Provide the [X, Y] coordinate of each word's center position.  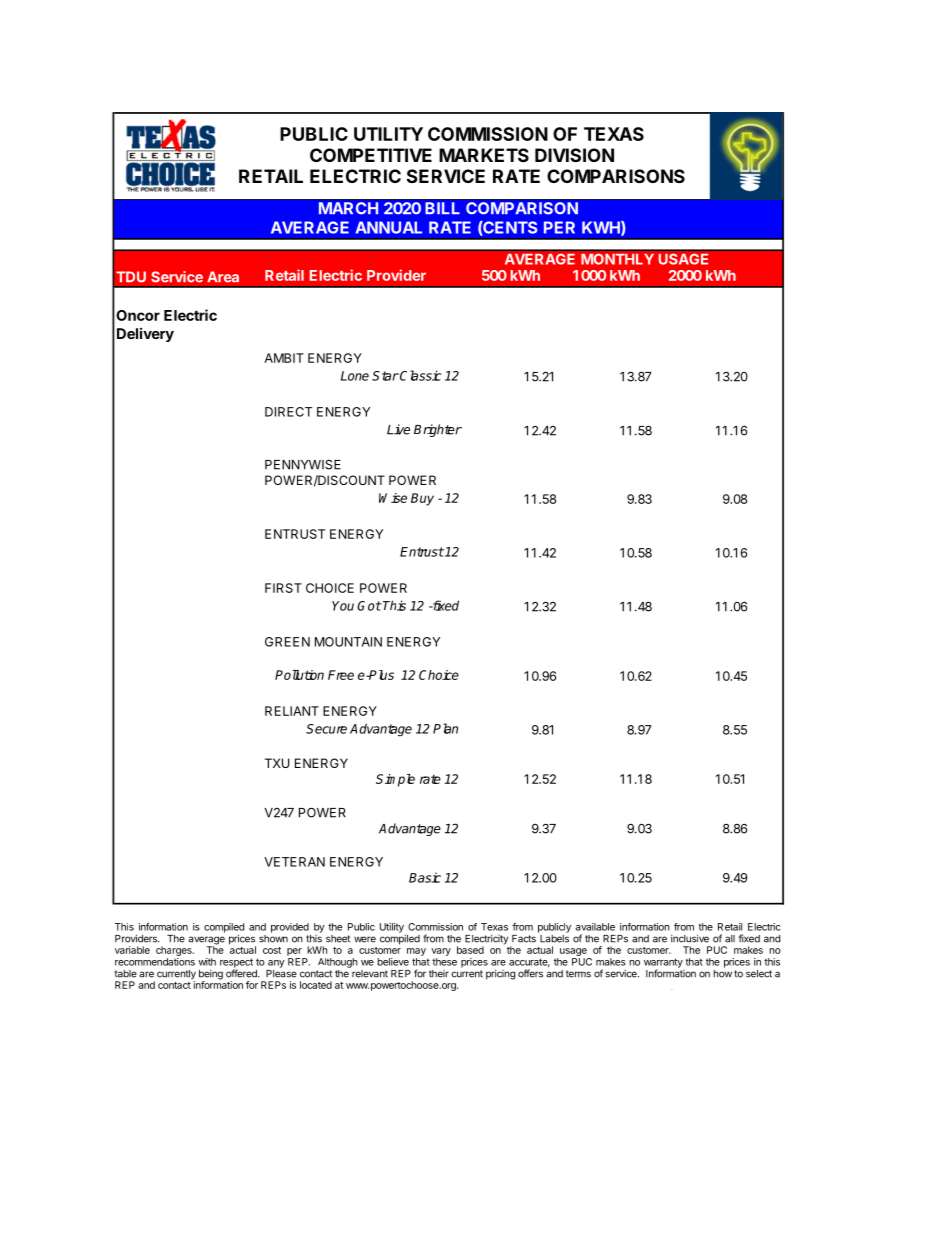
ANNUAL [389, 227]
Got [369, 606]
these [444, 962]
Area [223, 277]
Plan [445, 728]
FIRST [283, 588]
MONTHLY [617, 259]
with [207, 962]
